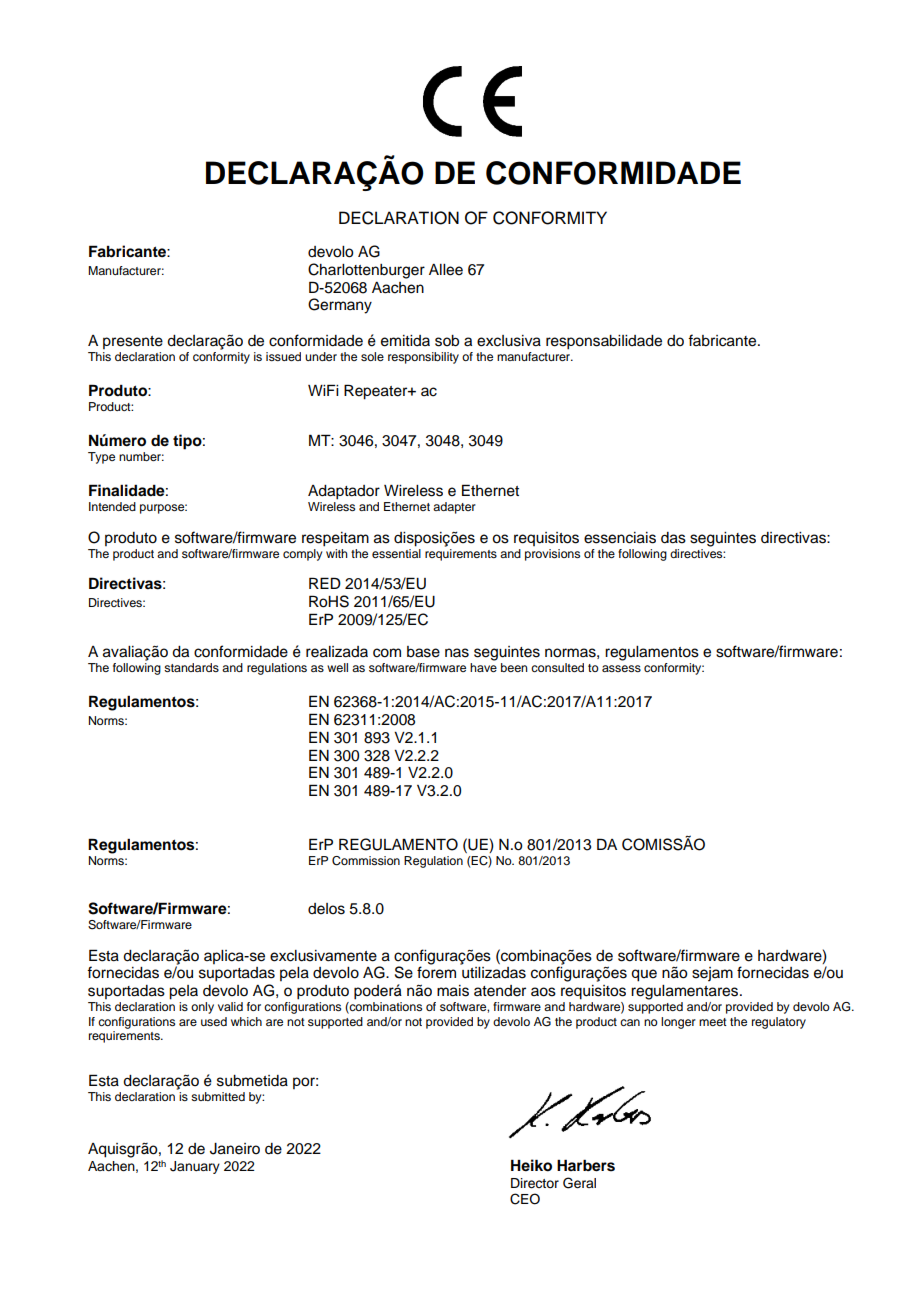 The width and height of the screenshot is (924, 1308). I want to click on Intended, so click(112, 506).
